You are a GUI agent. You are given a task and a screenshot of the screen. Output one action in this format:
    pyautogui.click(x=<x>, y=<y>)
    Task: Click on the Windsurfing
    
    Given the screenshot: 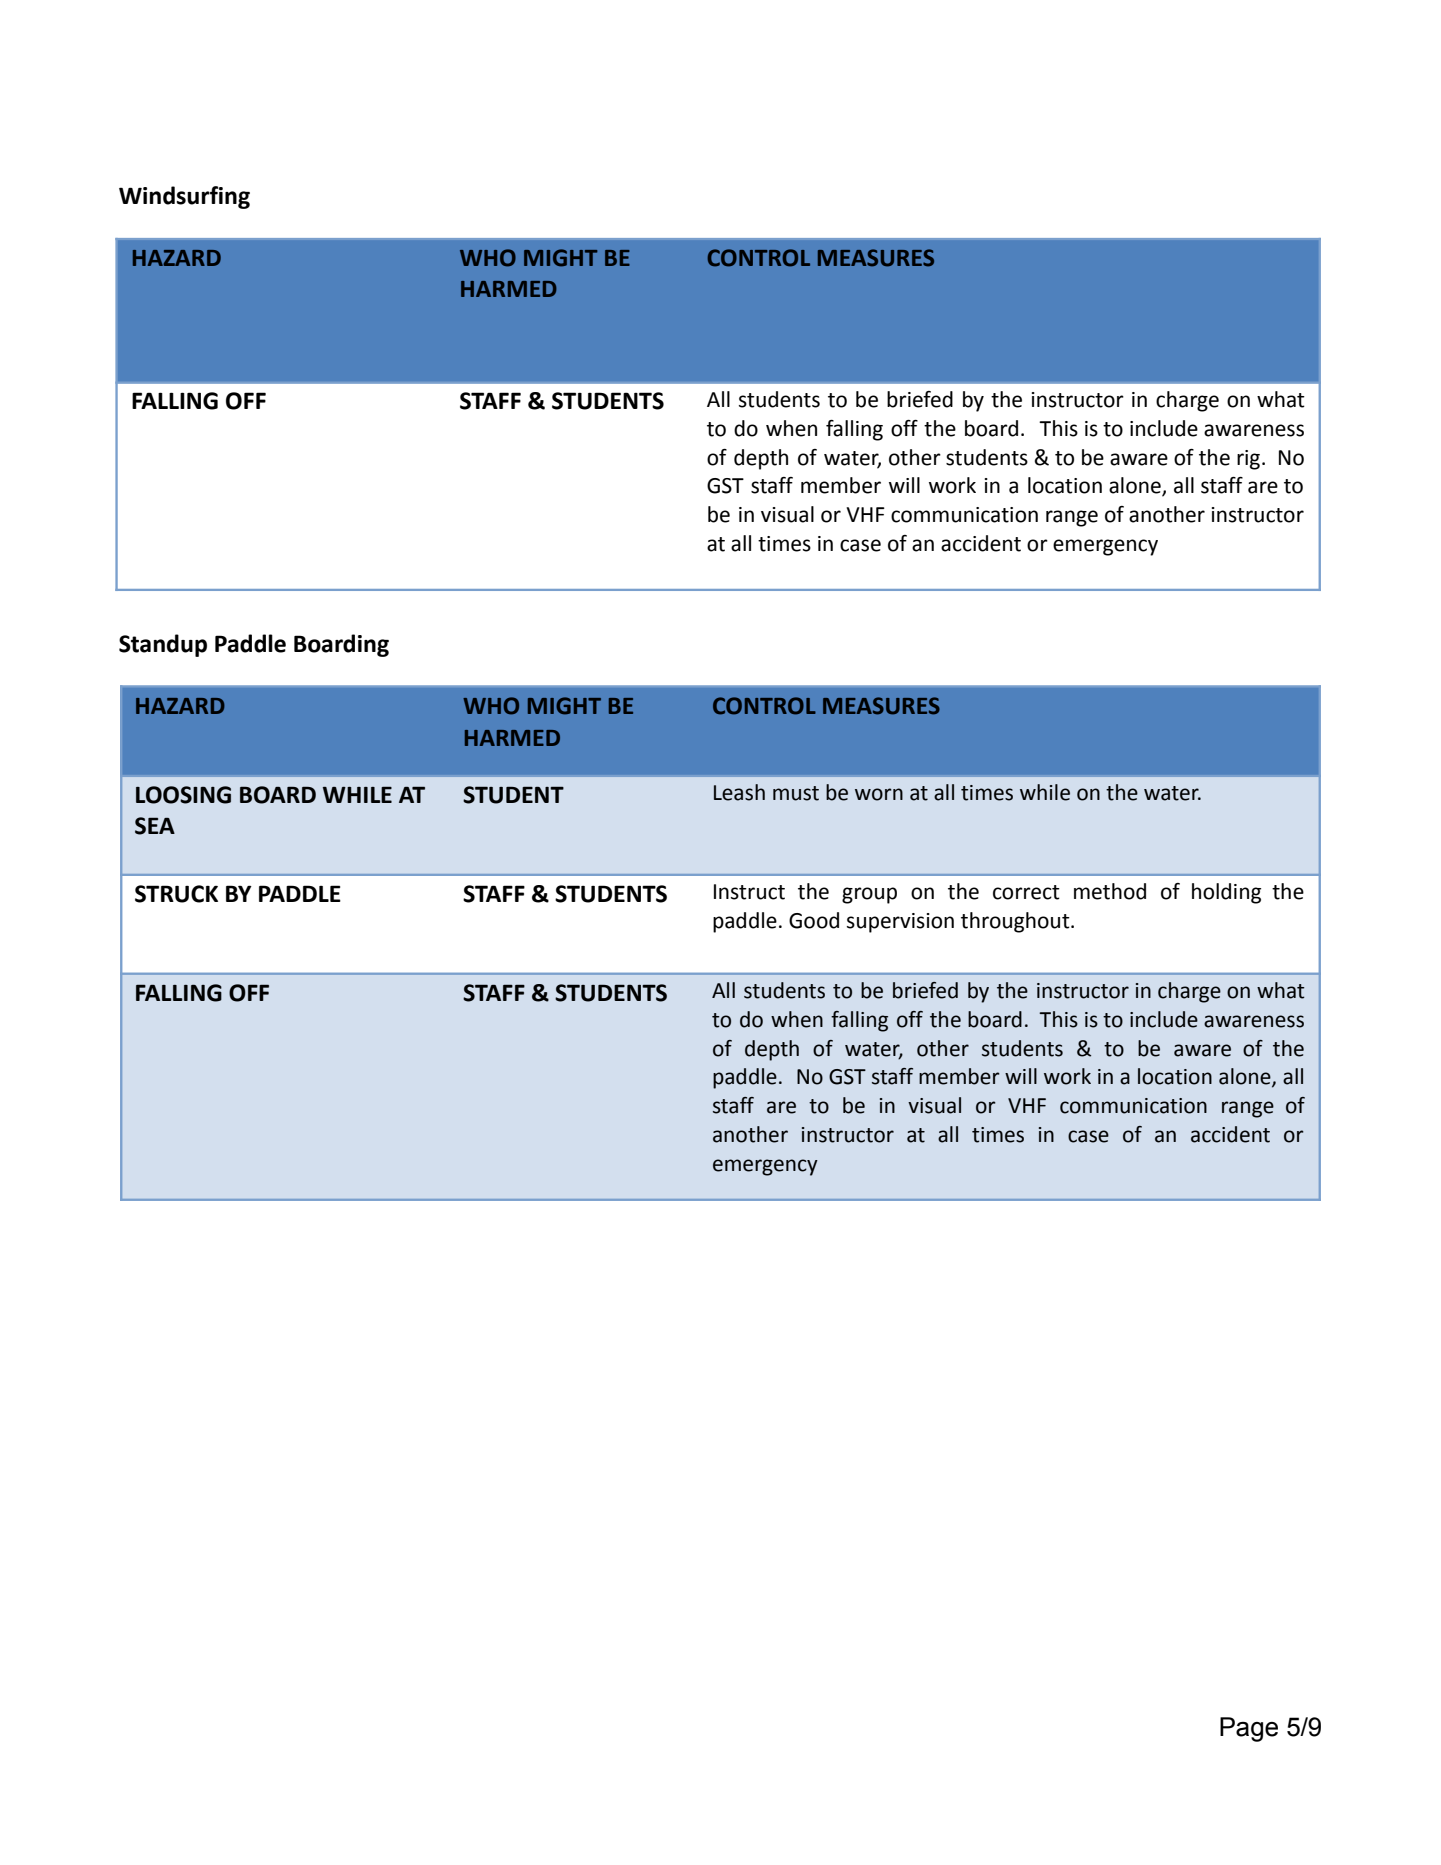 What is the action you would take?
    pyautogui.click(x=184, y=197)
